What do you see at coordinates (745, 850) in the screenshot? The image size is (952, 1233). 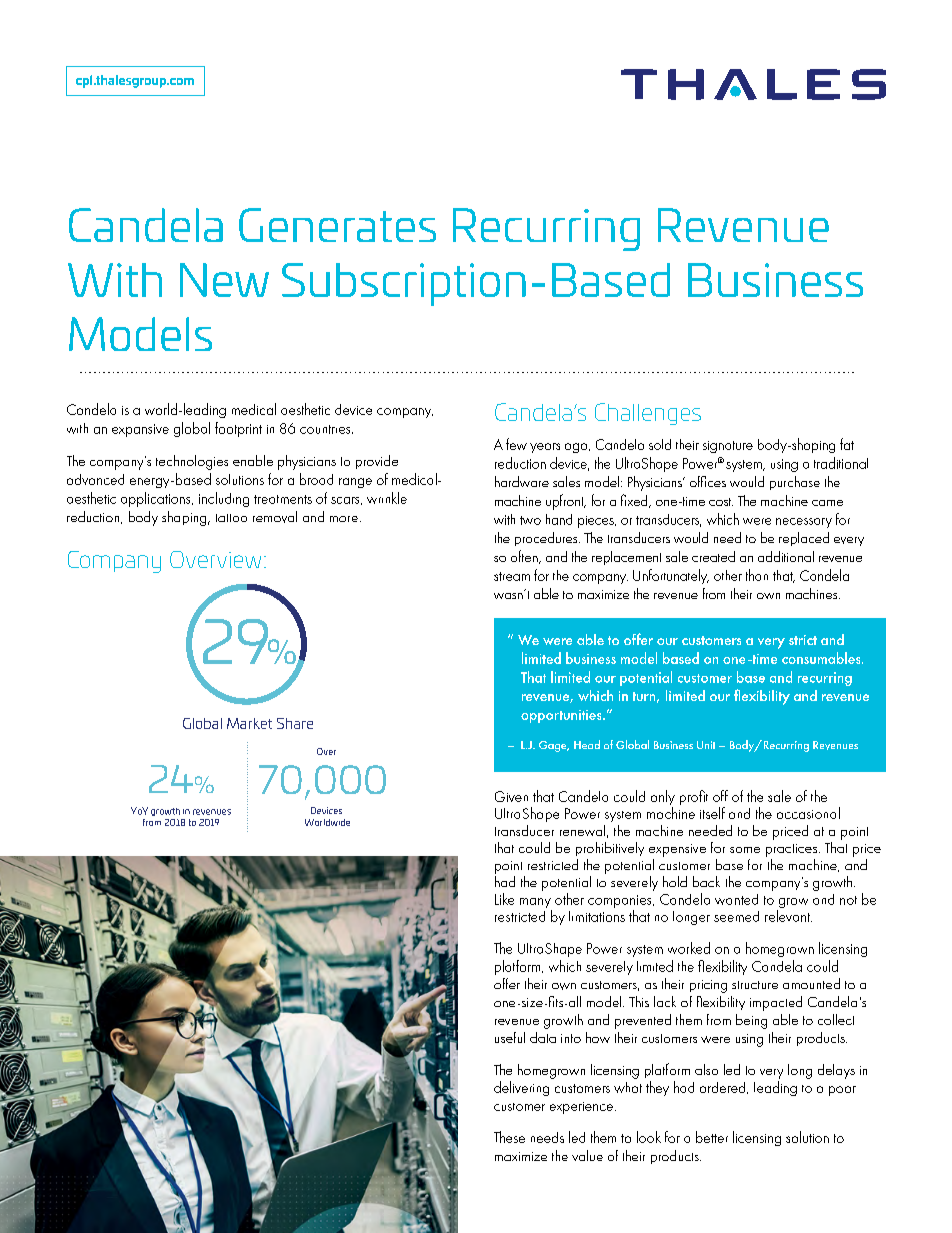 I see `some` at bounding box center [745, 850].
